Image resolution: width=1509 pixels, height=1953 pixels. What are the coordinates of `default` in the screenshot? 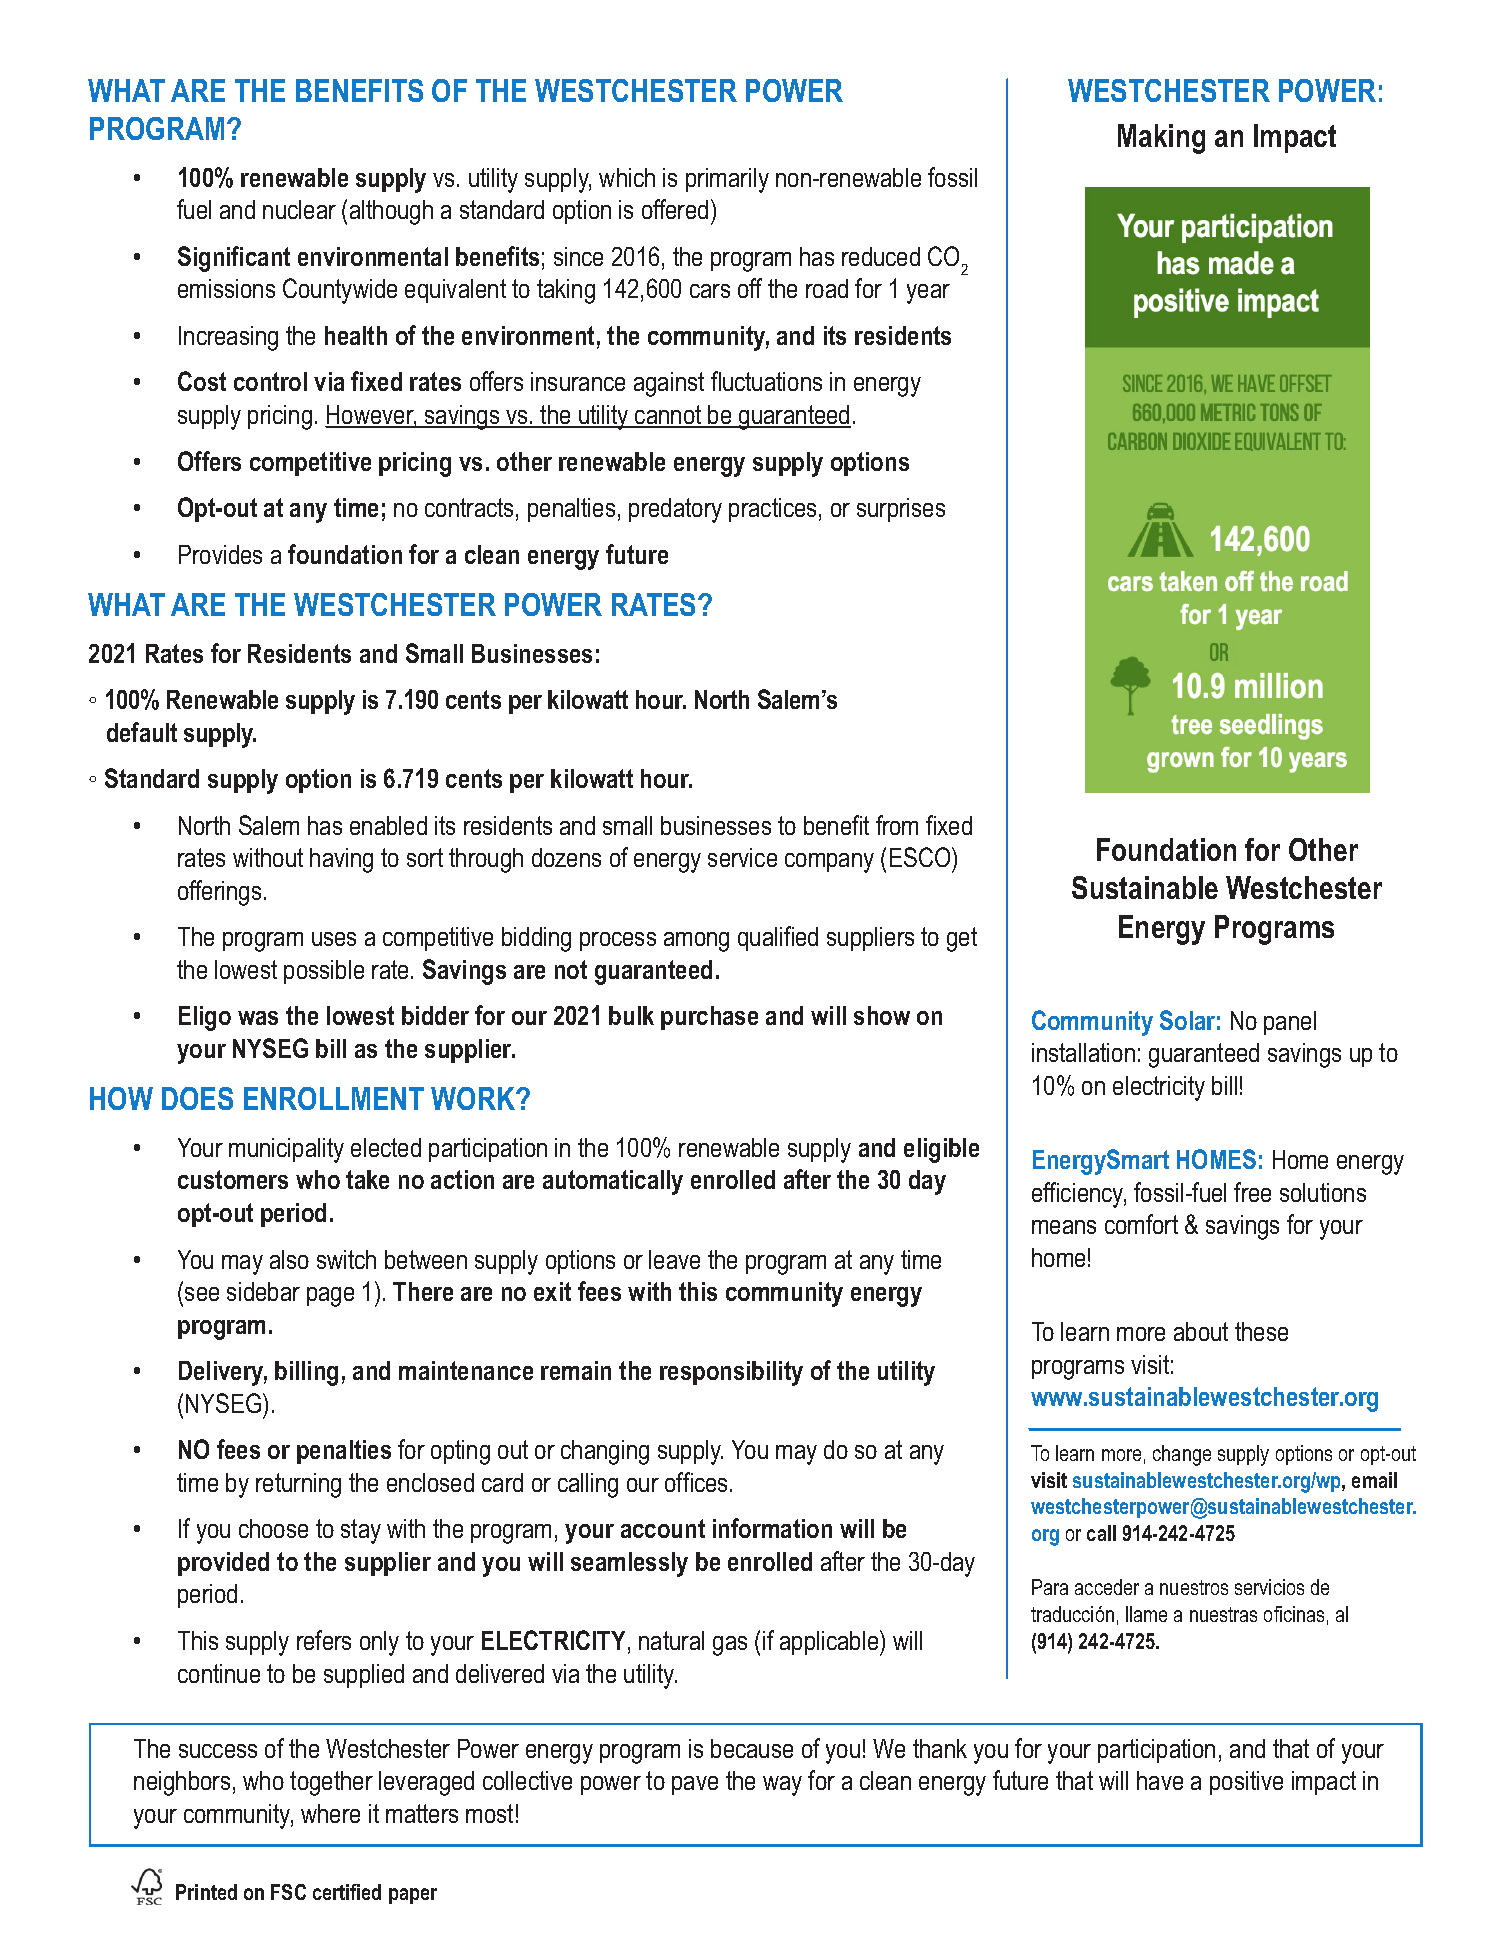 It's located at (142, 732).
